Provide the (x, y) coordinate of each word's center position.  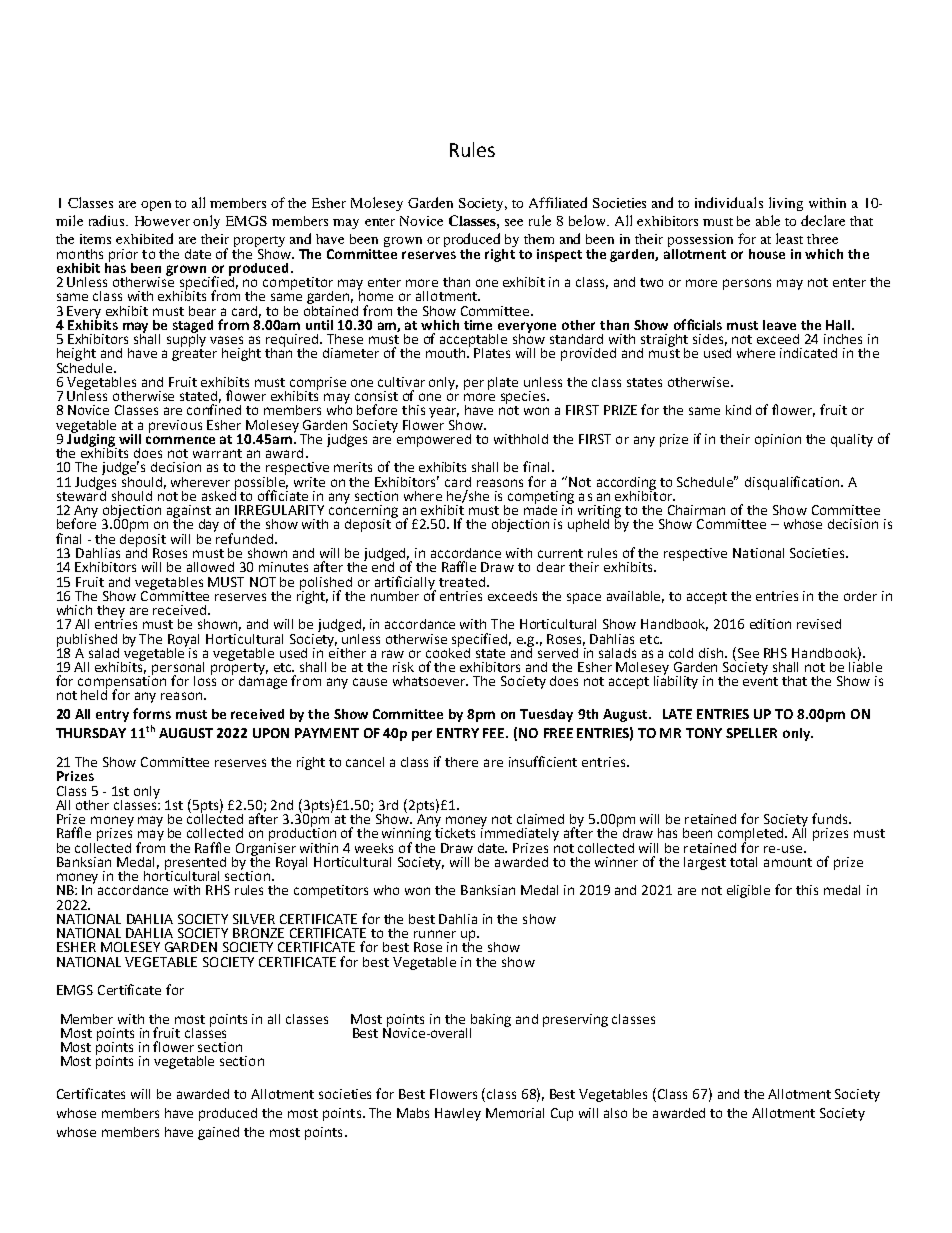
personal (178, 669)
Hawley (458, 1114)
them (539, 239)
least (789, 238)
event (760, 681)
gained (218, 1133)
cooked (448, 651)
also (615, 1113)
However (162, 221)
